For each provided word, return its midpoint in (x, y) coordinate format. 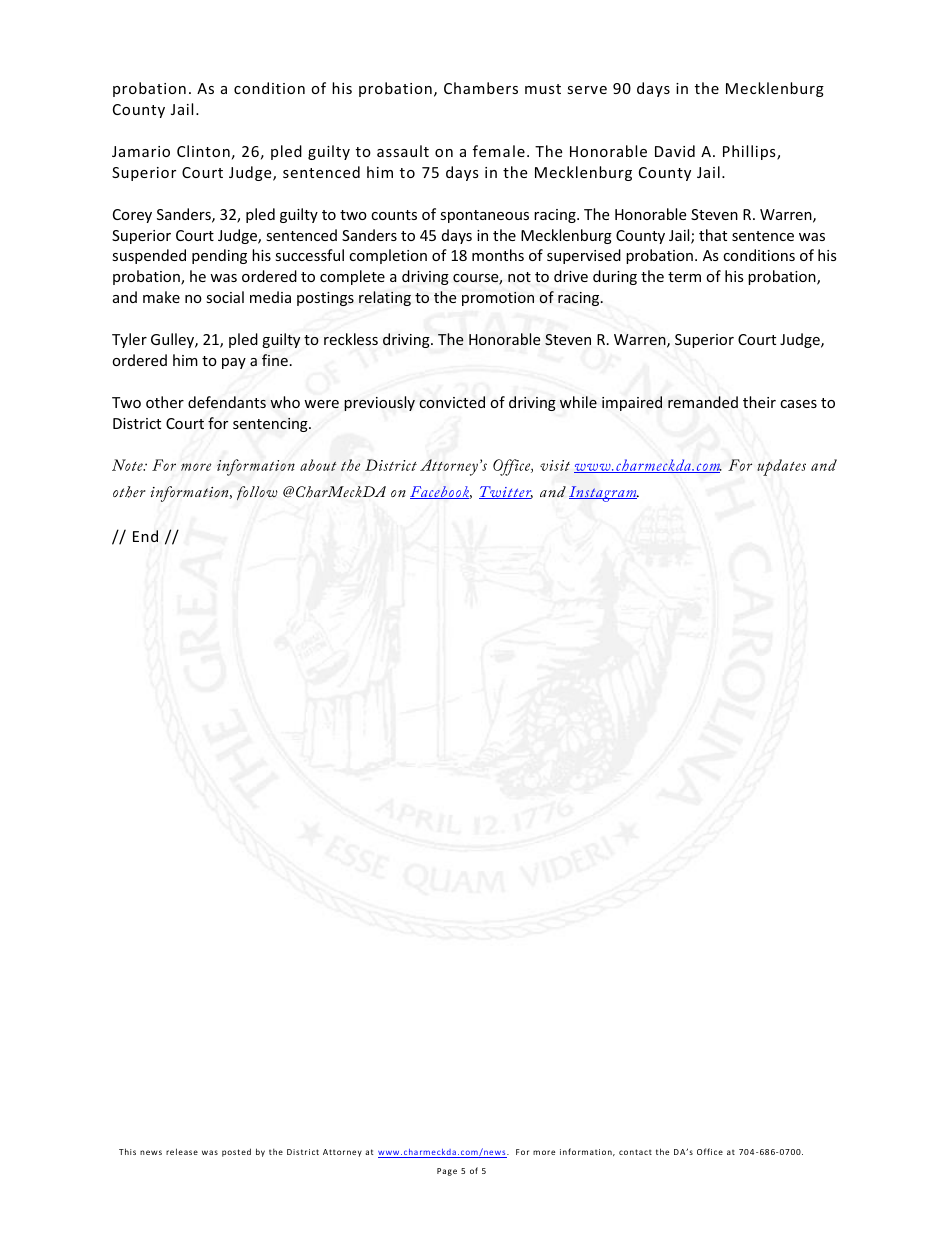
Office (710, 1151)
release (182, 1151)
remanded (703, 402)
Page (447, 1172)
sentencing (271, 425)
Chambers (481, 88)
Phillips (750, 152)
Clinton (203, 151)
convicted (452, 402)
